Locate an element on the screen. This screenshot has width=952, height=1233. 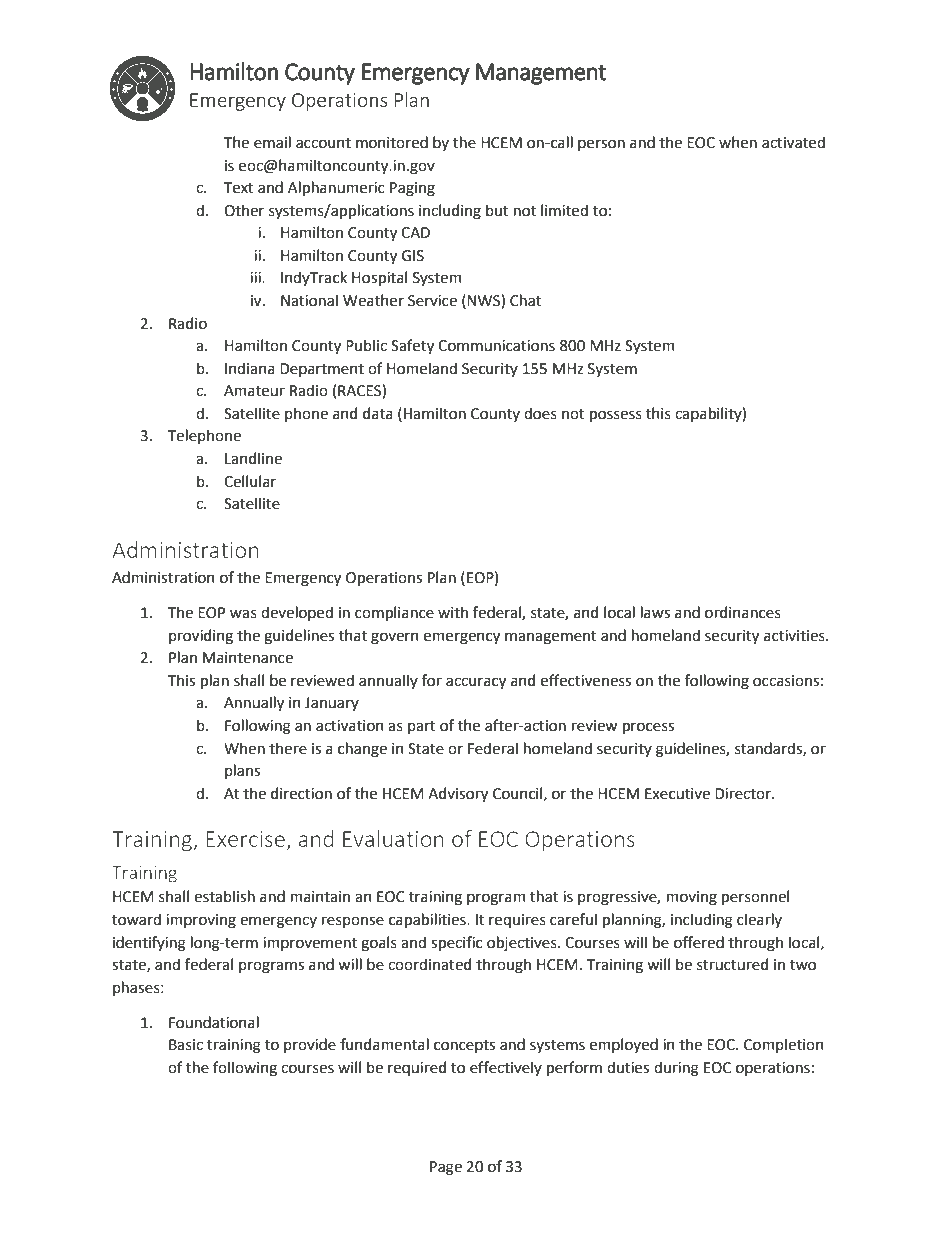
Amateur is located at coordinates (254, 391).
